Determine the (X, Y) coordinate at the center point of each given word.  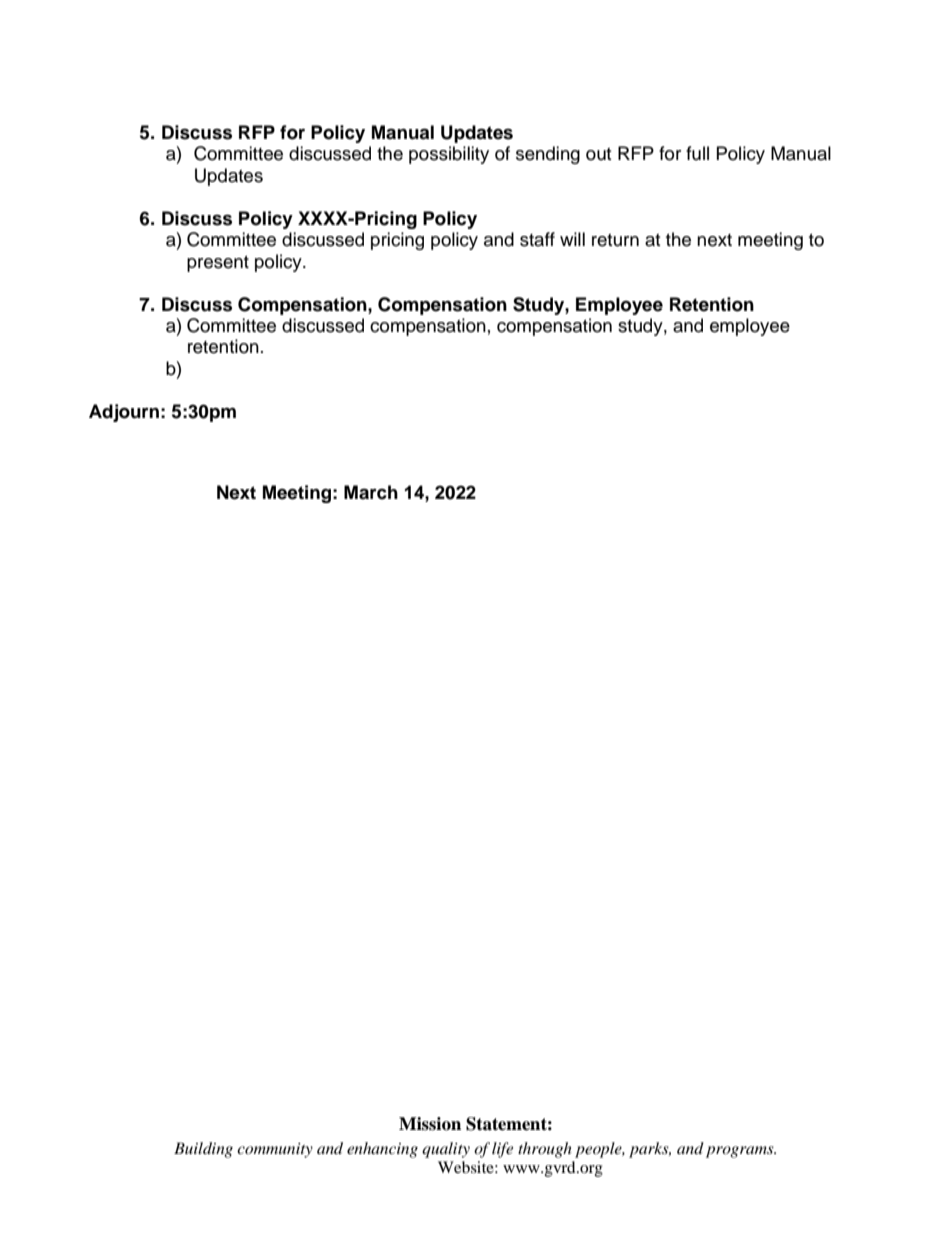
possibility (449, 155)
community (275, 1150)
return (615, 240)
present (218, 264)
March (371, 492)
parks (650, 1150)
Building (203, 1150)
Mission (430, 1124)
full (697, 153)
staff (537, 239)
